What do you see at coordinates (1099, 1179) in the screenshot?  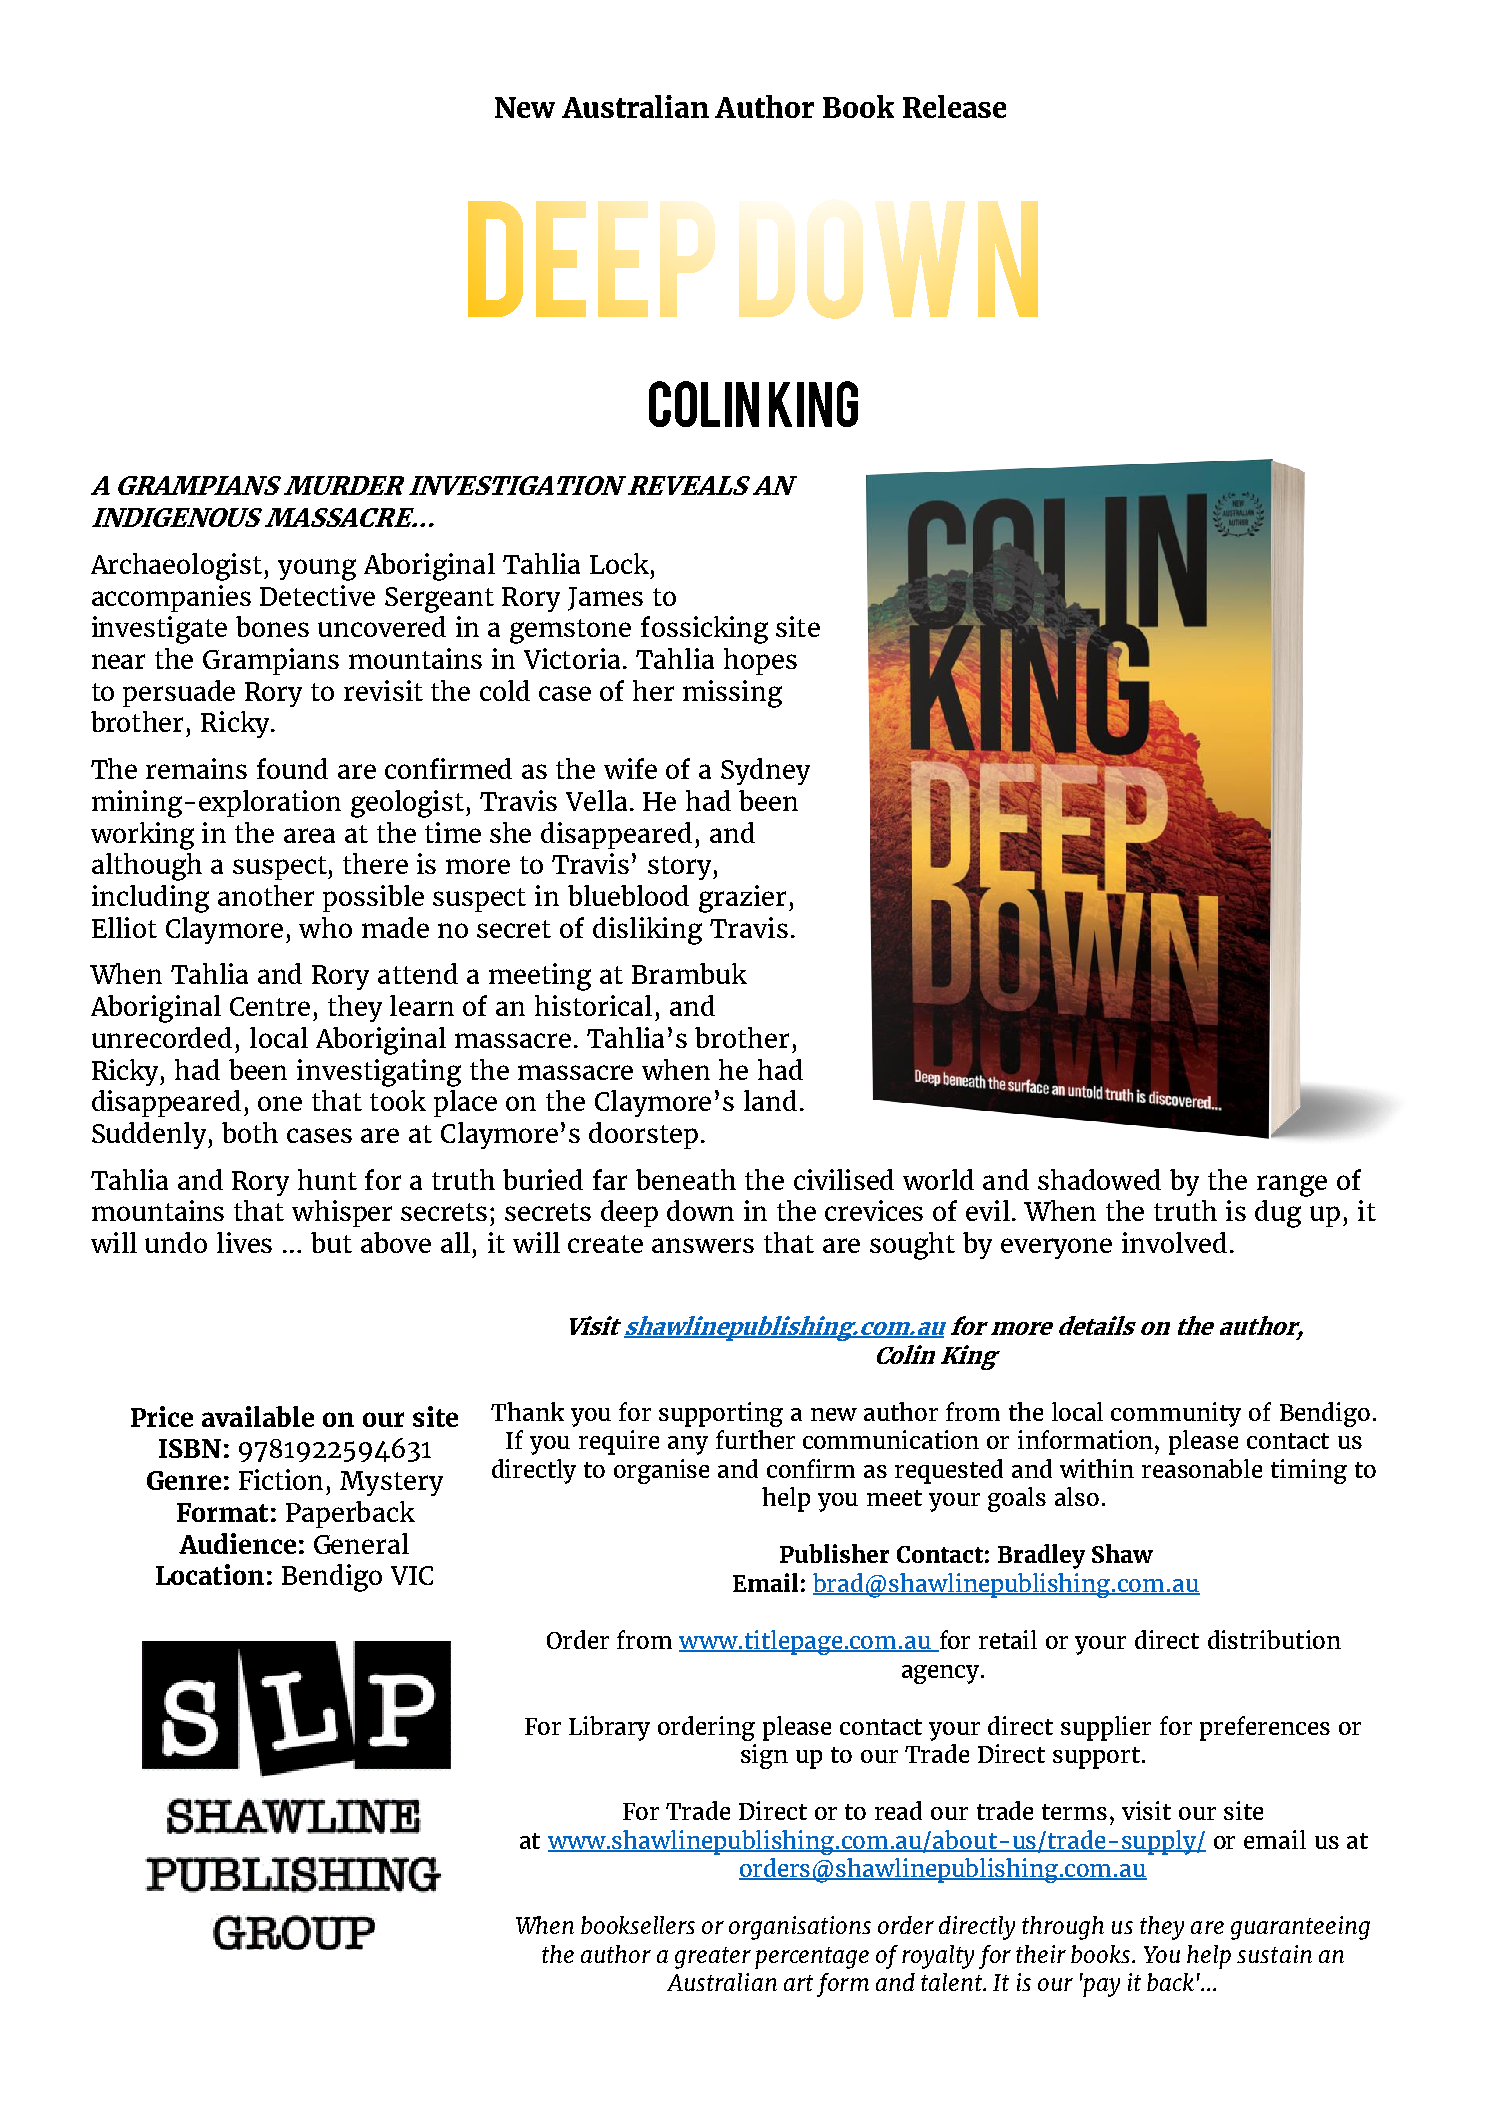 I see `shadowed` at bounding box center [1099, 1179].
